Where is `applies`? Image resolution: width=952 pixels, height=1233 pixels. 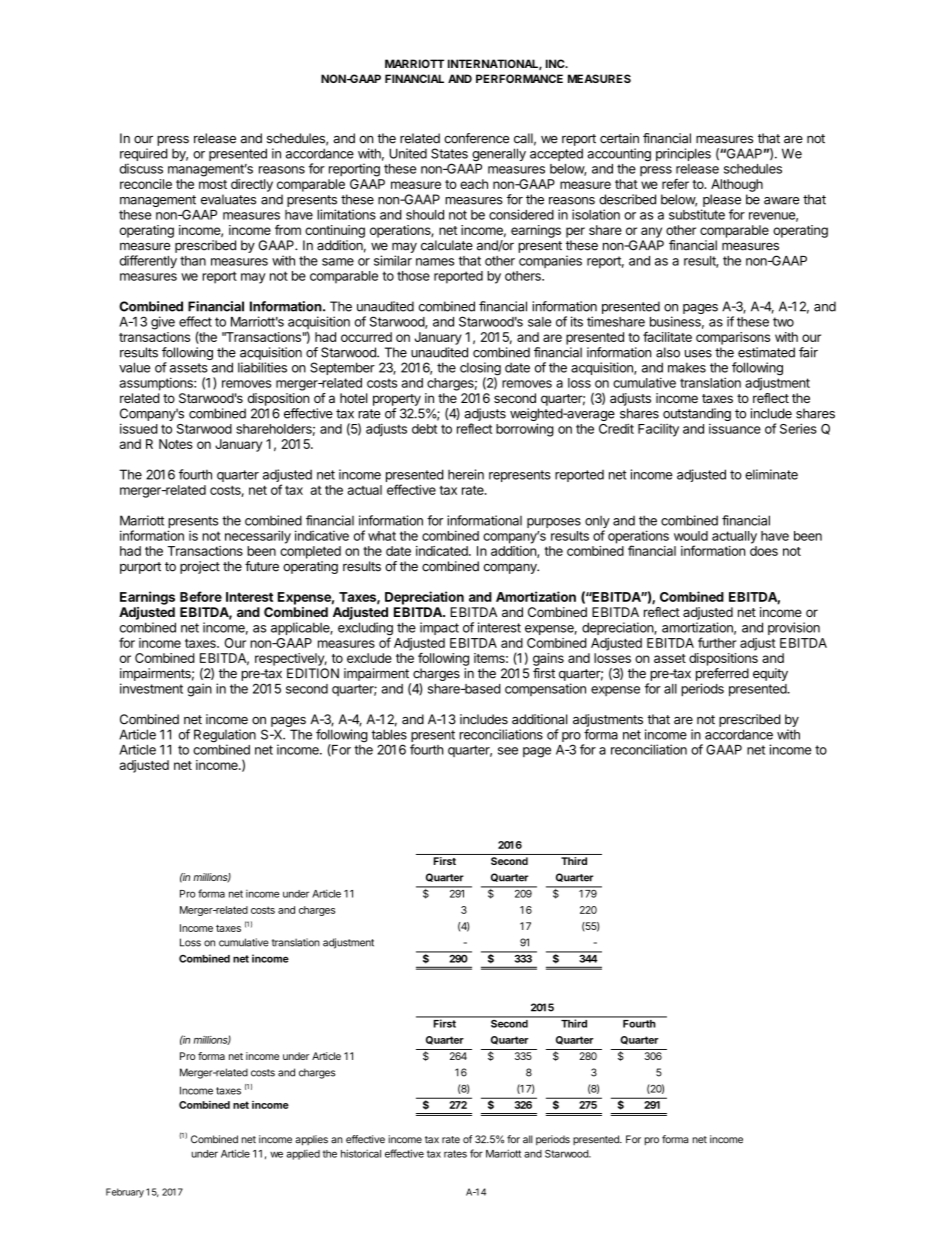
applies is located at coordinates (311, 1140).
